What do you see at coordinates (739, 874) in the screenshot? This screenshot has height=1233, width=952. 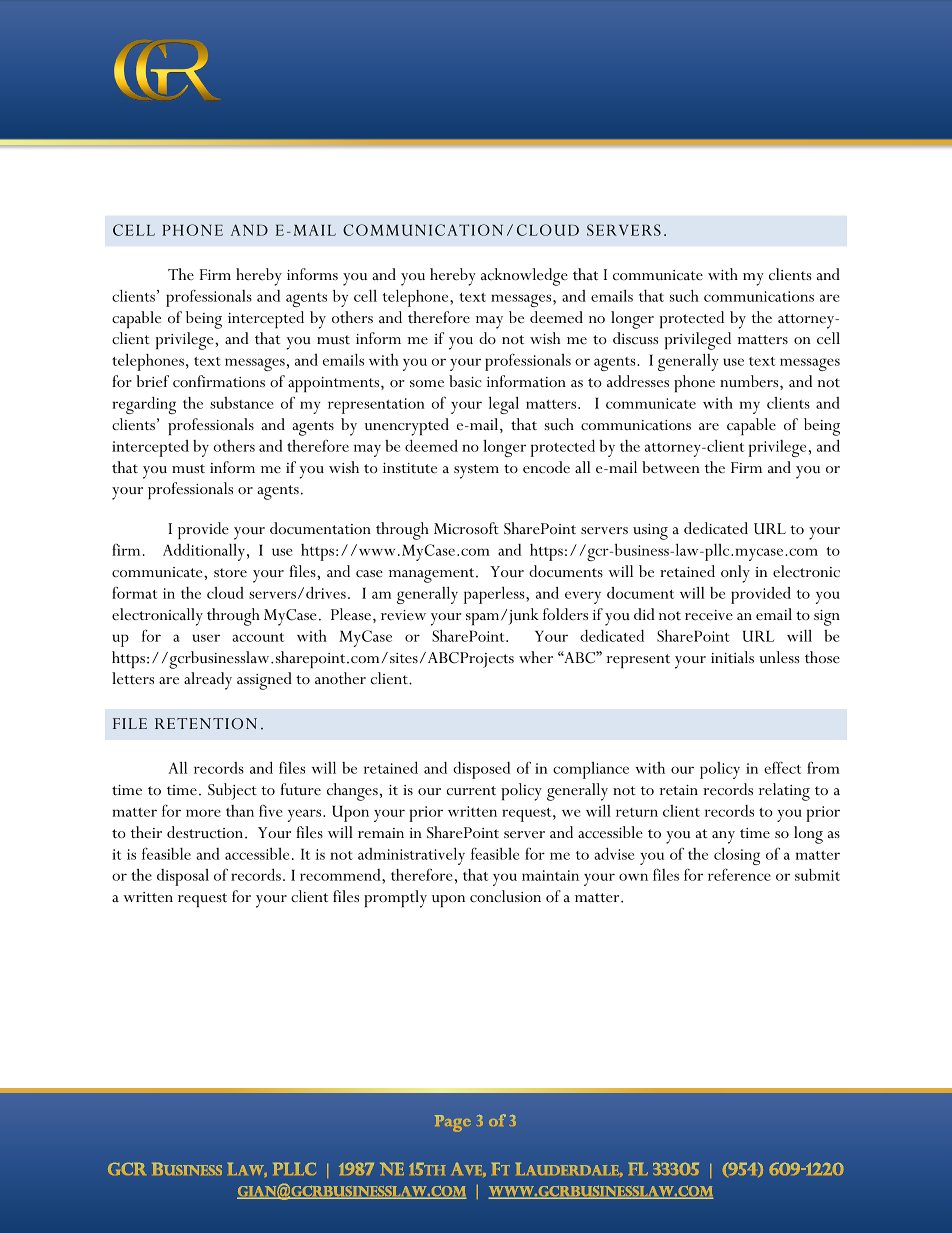 I see `reference` at bounding box center [739, 874].
